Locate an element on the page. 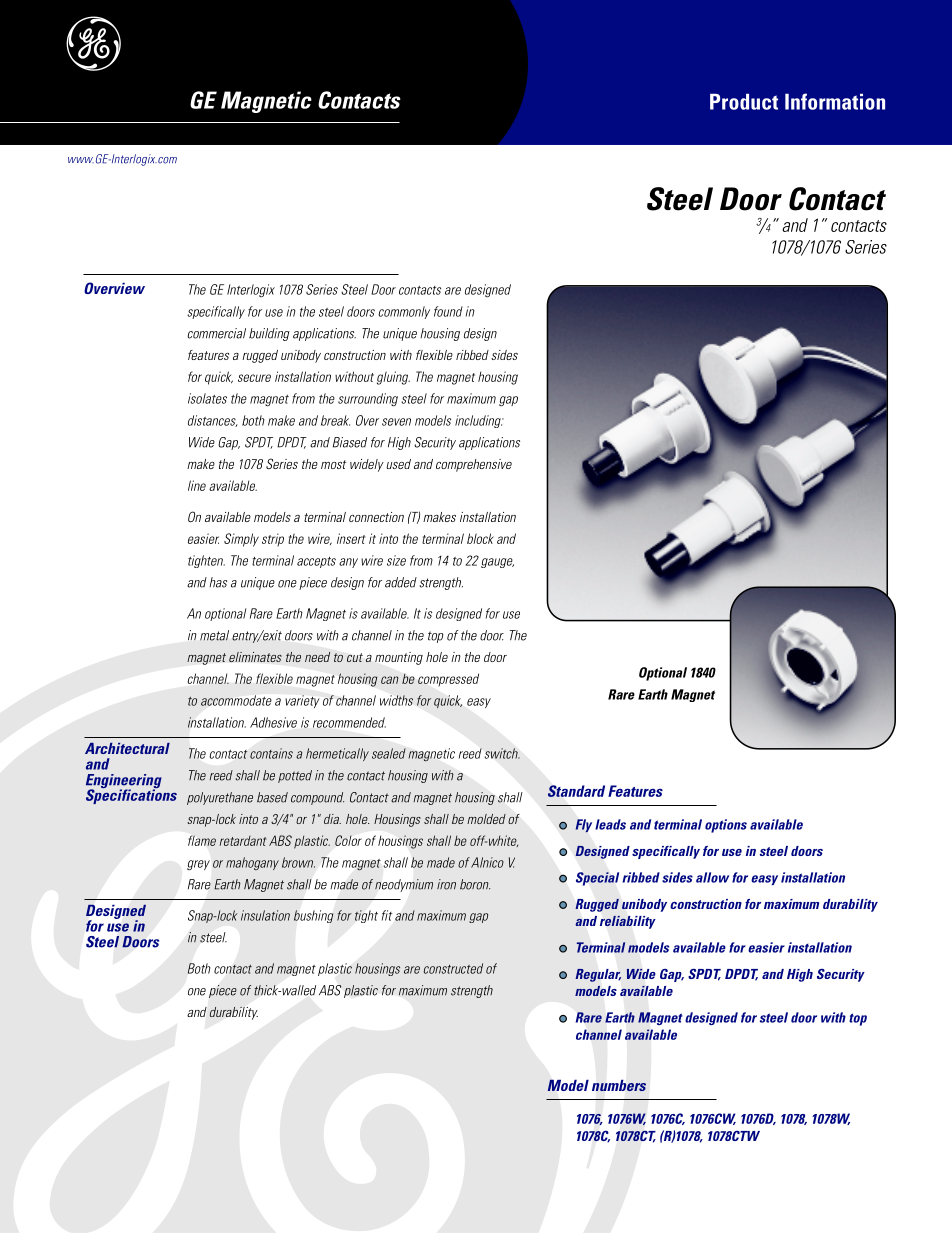  commercial is located at coordinates (216, 333).
